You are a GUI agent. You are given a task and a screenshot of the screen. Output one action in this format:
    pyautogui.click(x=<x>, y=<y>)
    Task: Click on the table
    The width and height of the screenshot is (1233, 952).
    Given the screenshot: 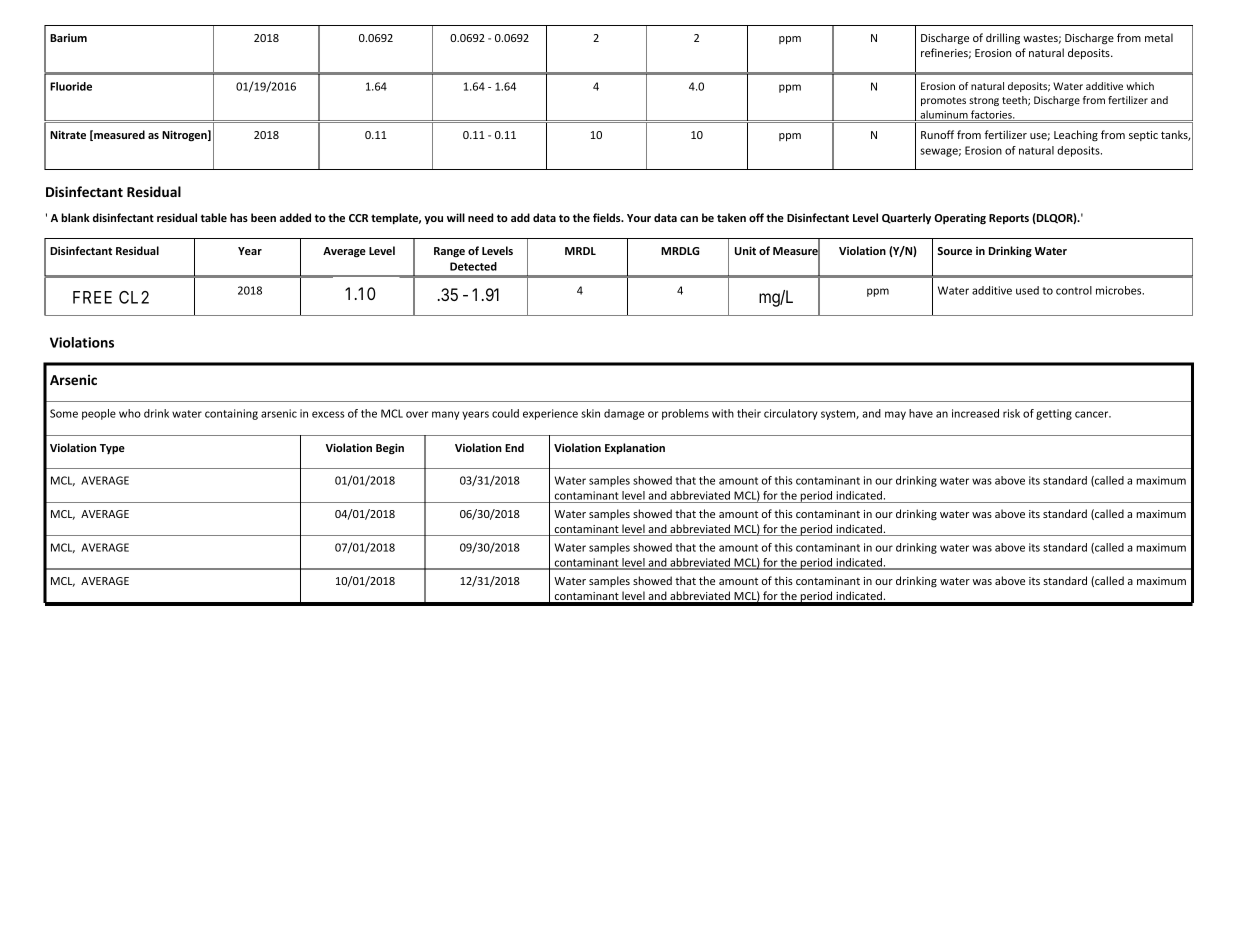 What is the action you would take?
    pyautogui.click(x=214, y=217)
